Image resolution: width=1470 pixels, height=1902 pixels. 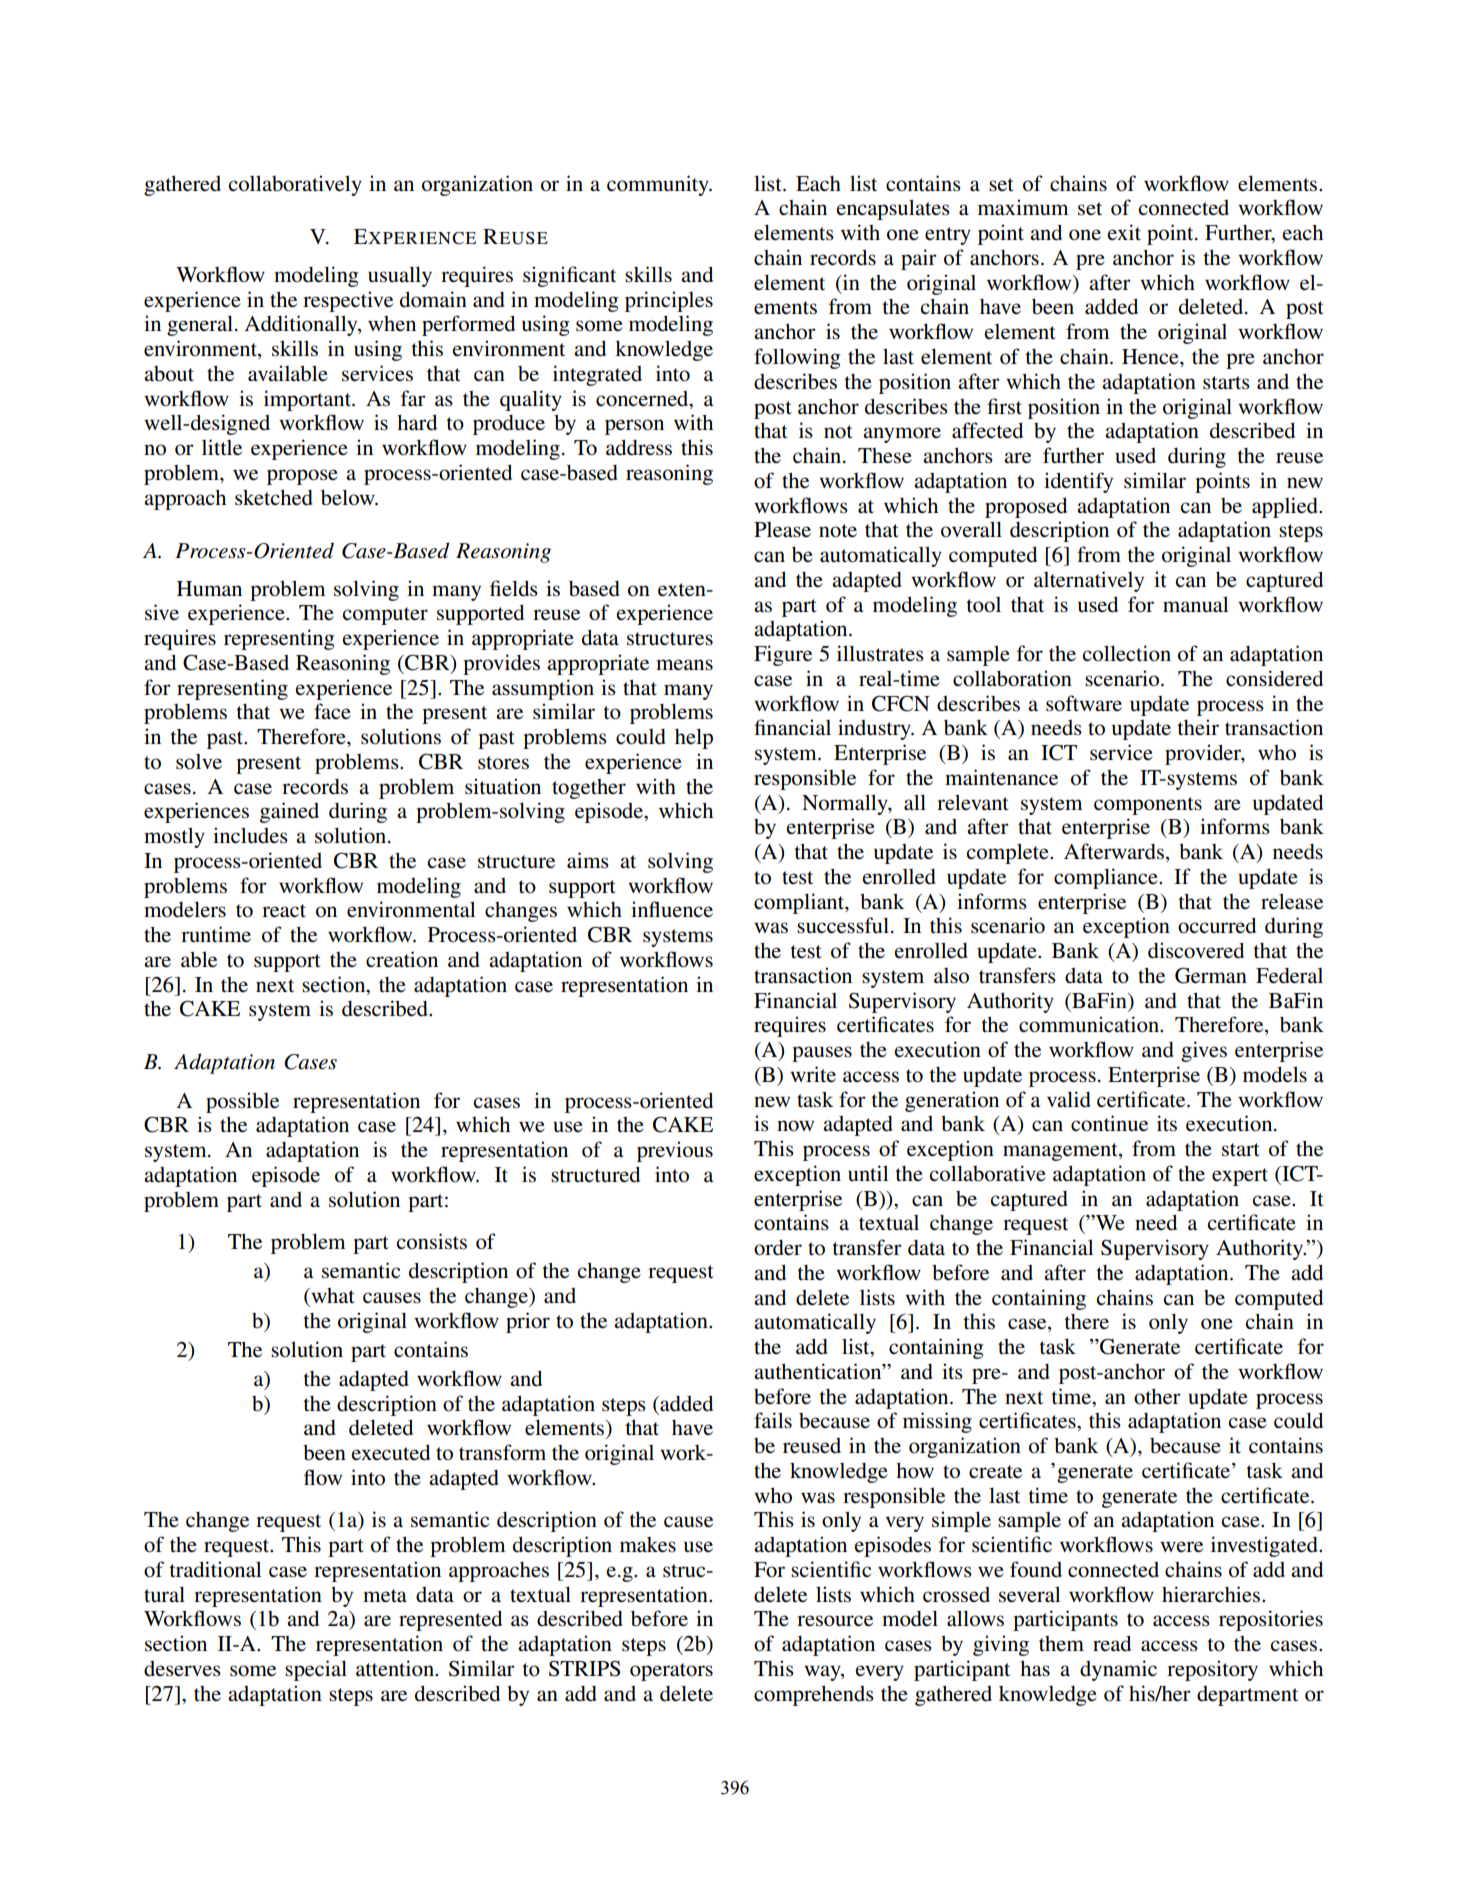 What do you see at coordinates (671, 1672) in the document?
I see `operators` at bounding box center [671, 1672].
